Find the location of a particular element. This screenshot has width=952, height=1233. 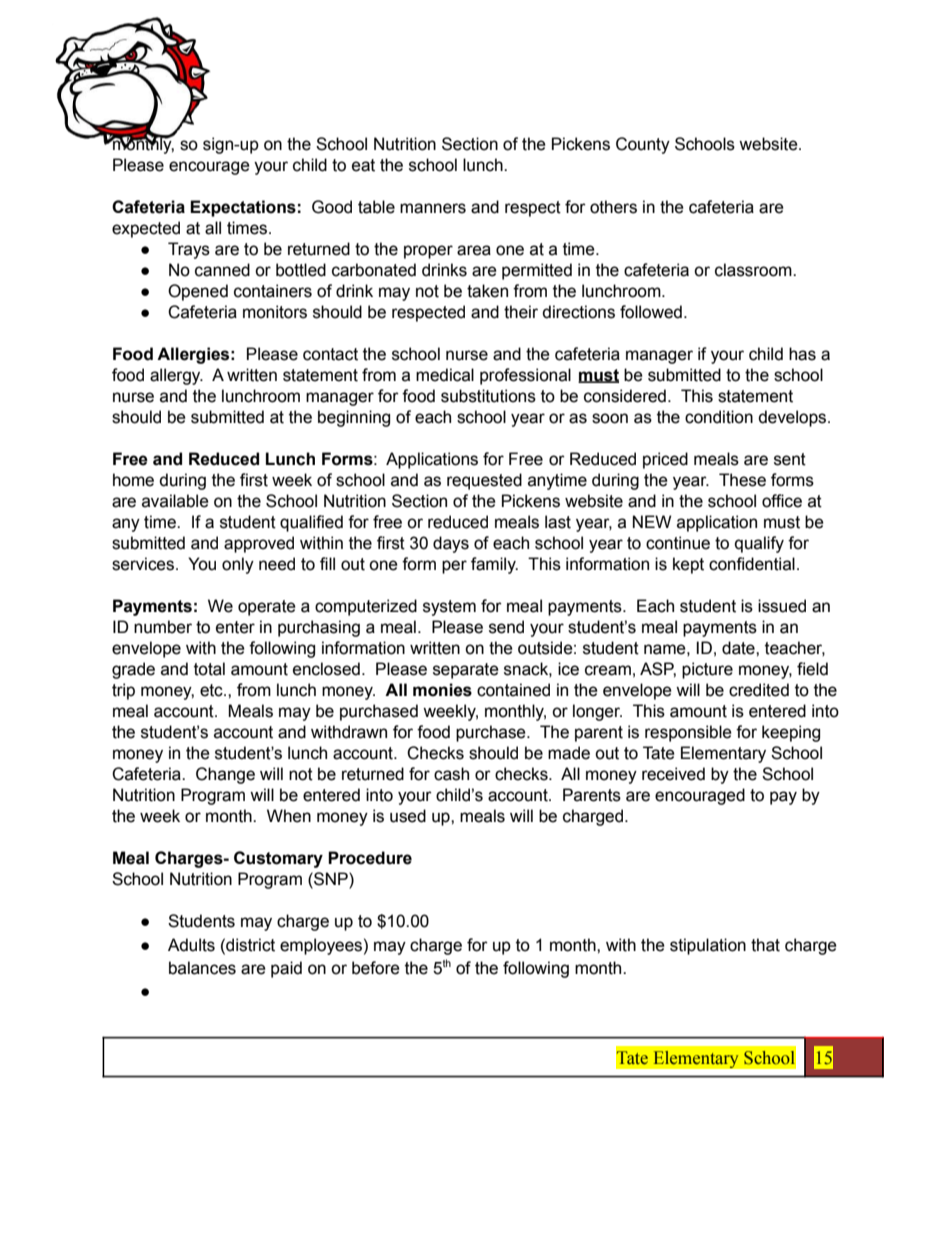

Adults is located at coordinates (191, 945).
